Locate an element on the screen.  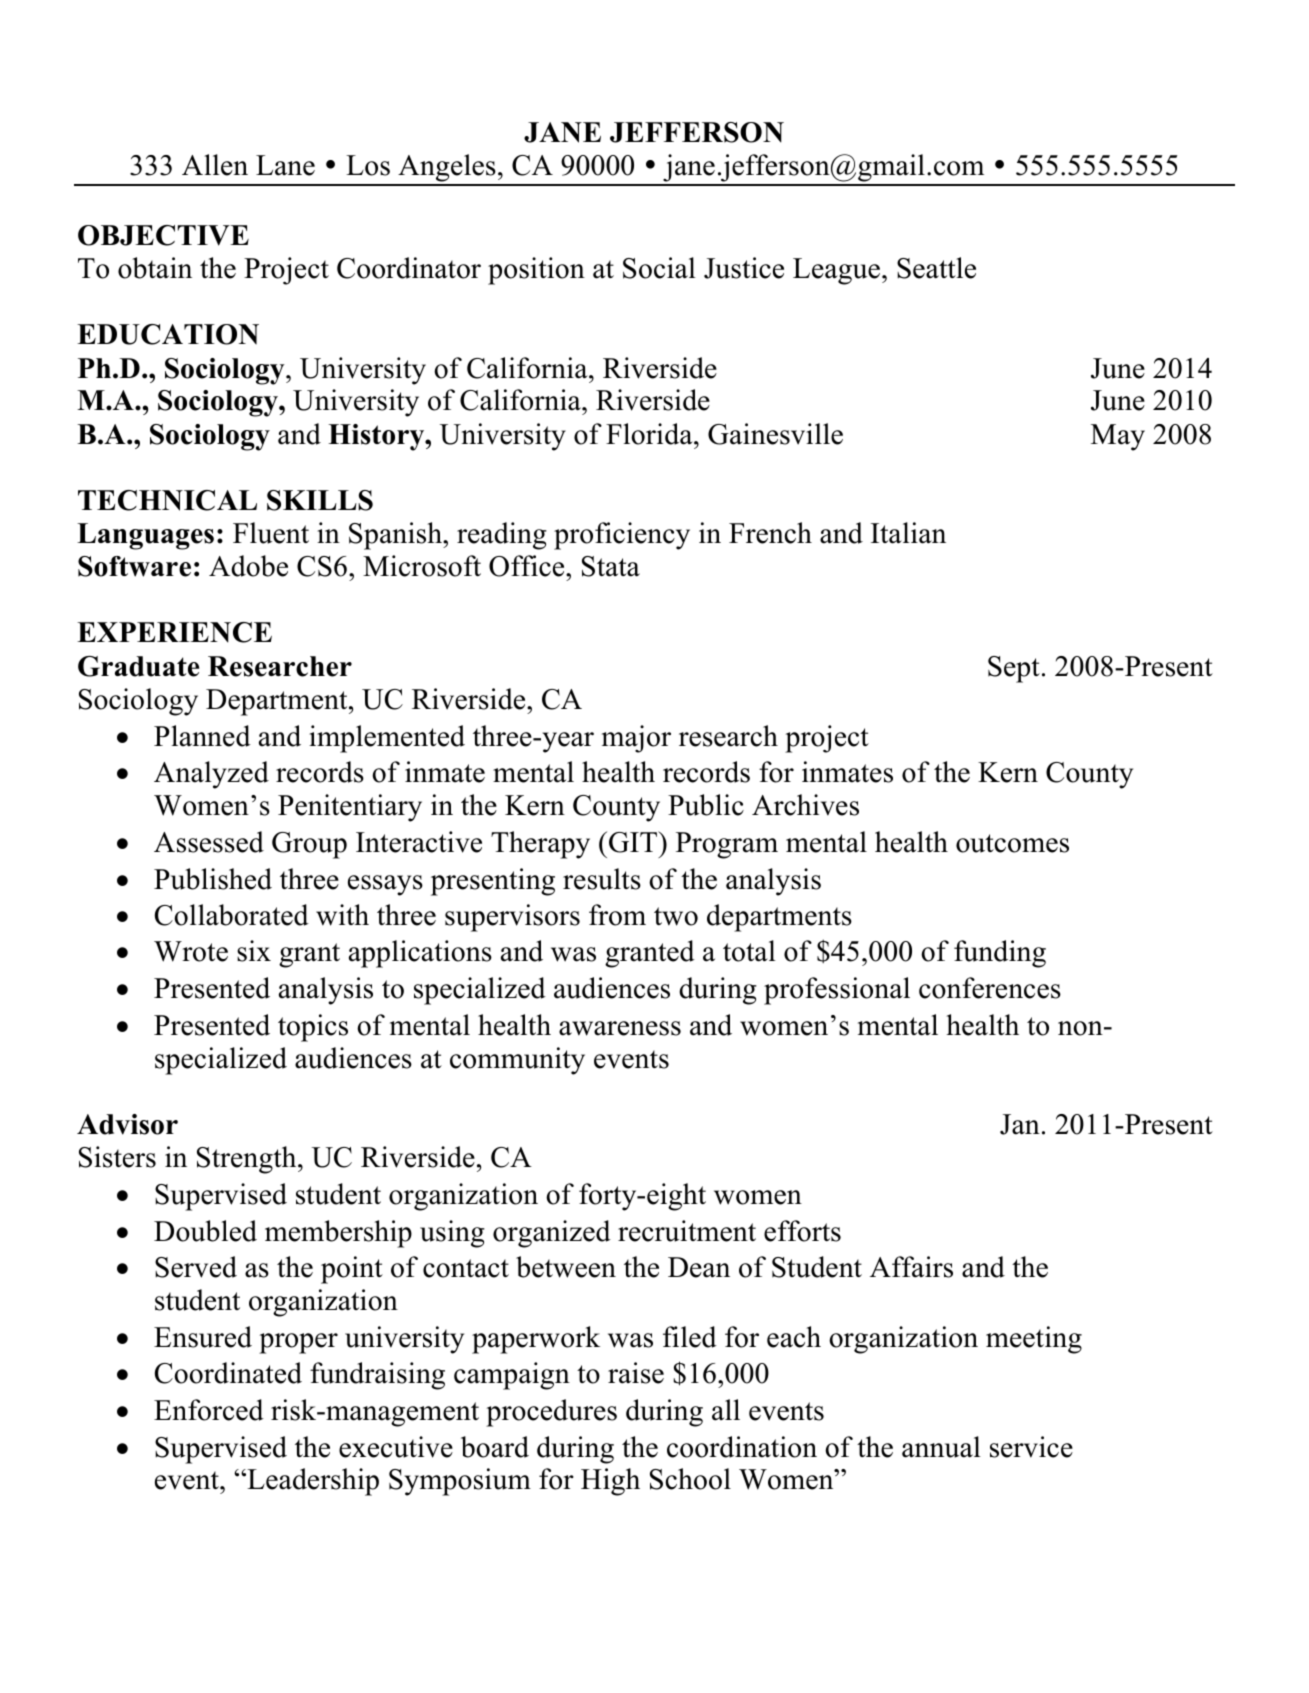
Social is located at coordinates (659, 268).
